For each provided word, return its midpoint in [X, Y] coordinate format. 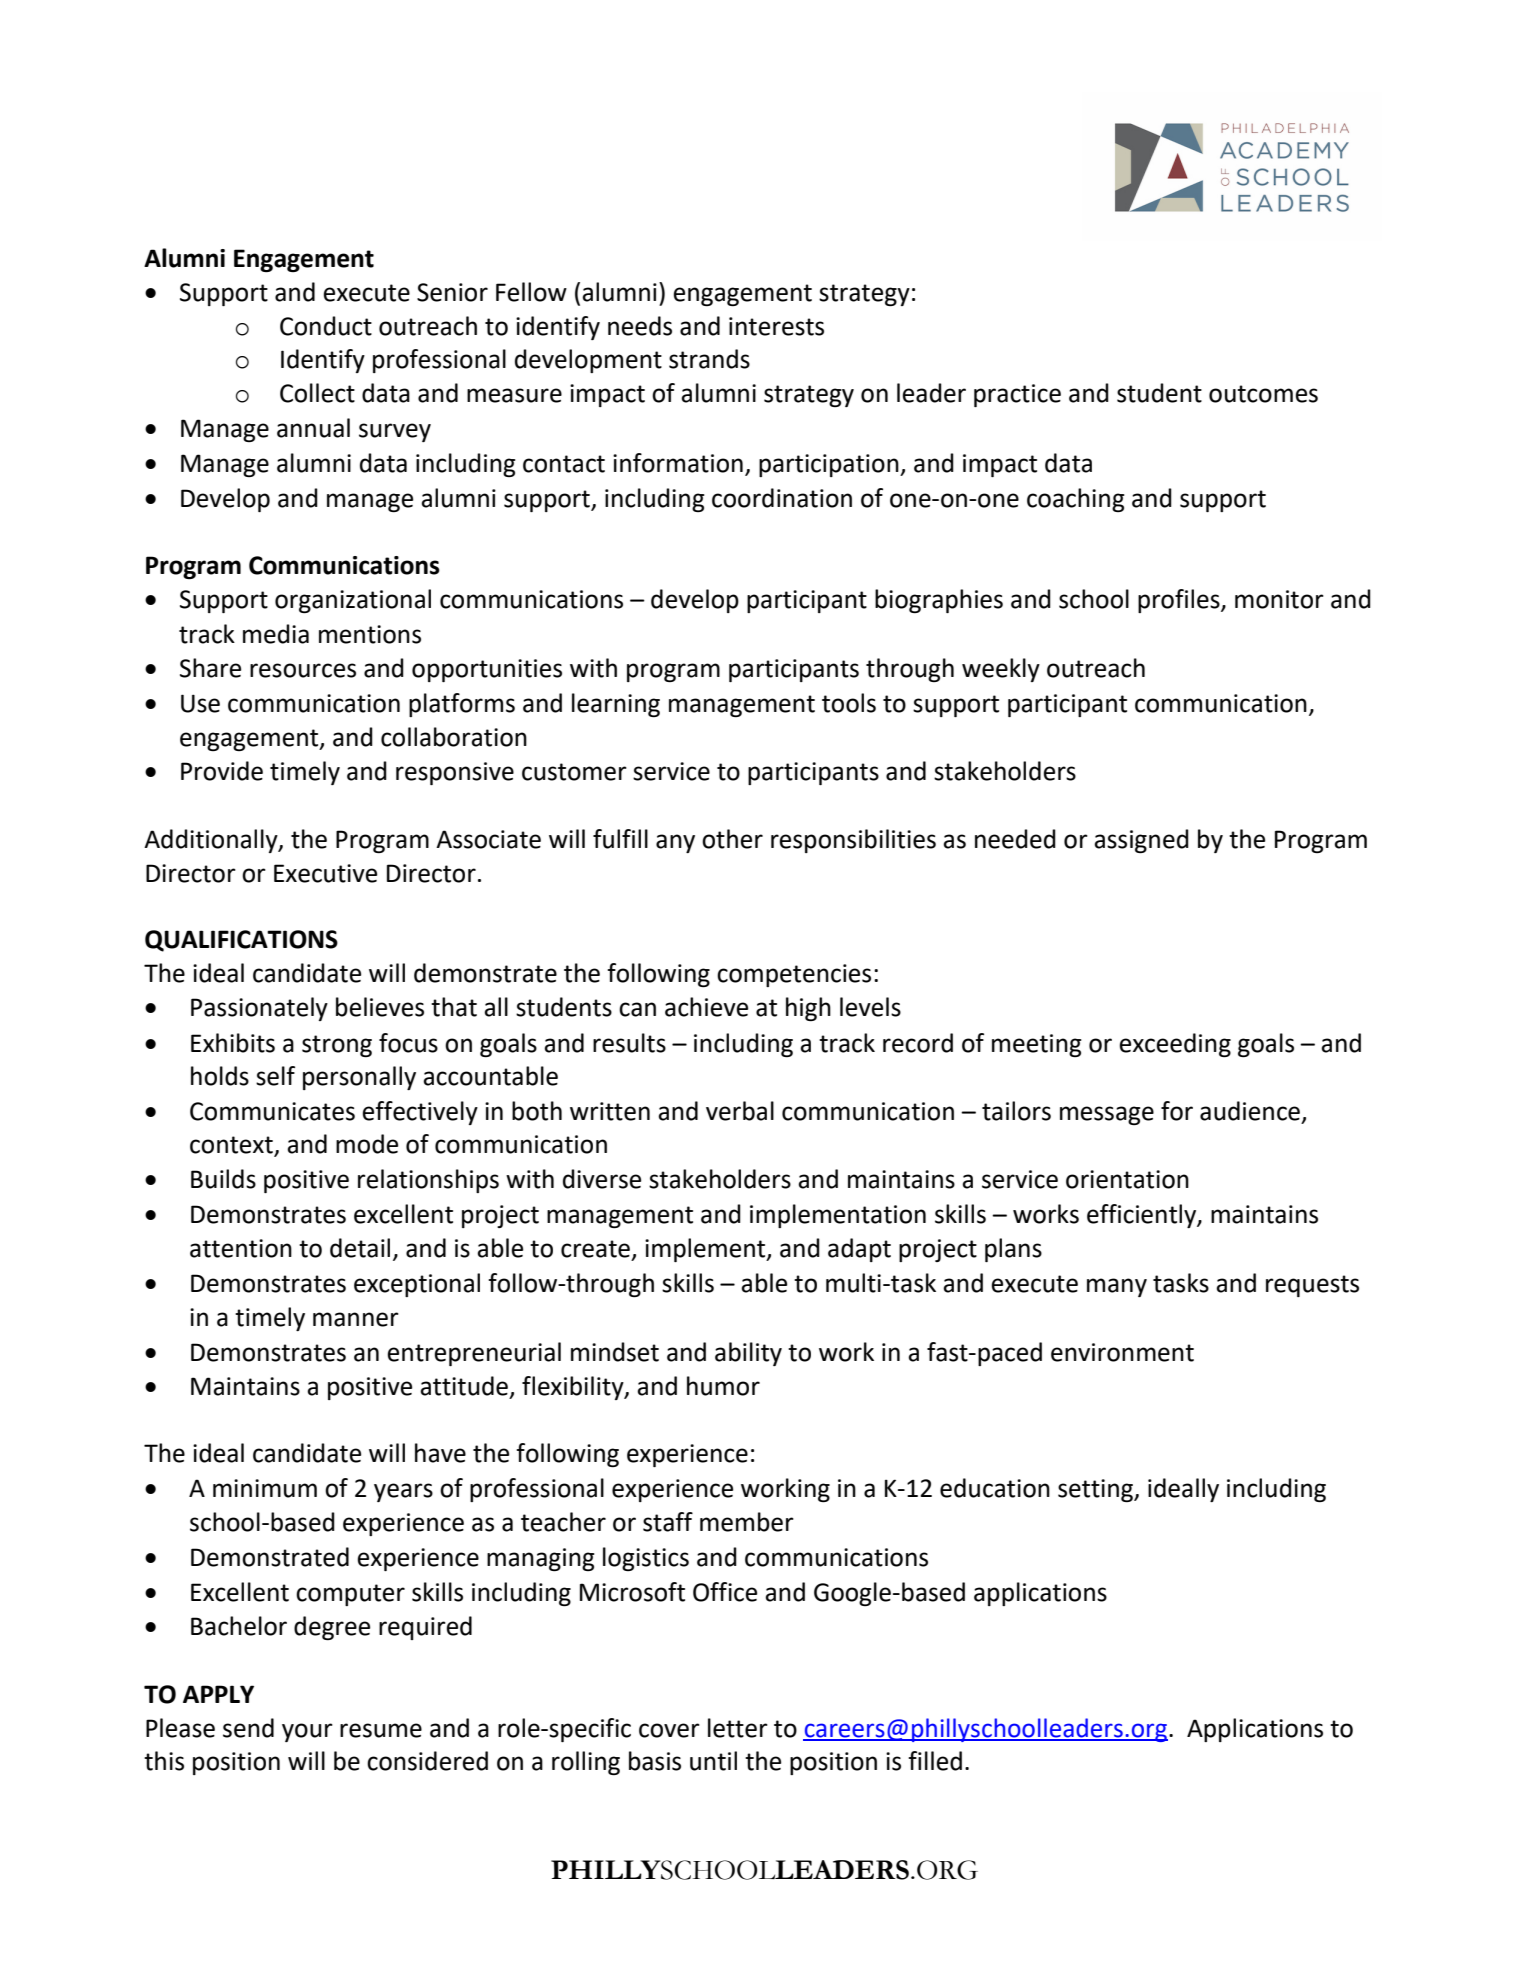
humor [723, 1386]
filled [935, 1761]
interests [776, 326]
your [307, 1732]
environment [1122, 1352]
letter [738, 1728]
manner [356, 1319]
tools [849, 703]
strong [337, 1046]
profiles [1180, 601]
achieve [706, 1007]
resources [303, 670]
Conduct [326, 326]
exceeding [1175, 1045]
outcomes [1263, 394]
